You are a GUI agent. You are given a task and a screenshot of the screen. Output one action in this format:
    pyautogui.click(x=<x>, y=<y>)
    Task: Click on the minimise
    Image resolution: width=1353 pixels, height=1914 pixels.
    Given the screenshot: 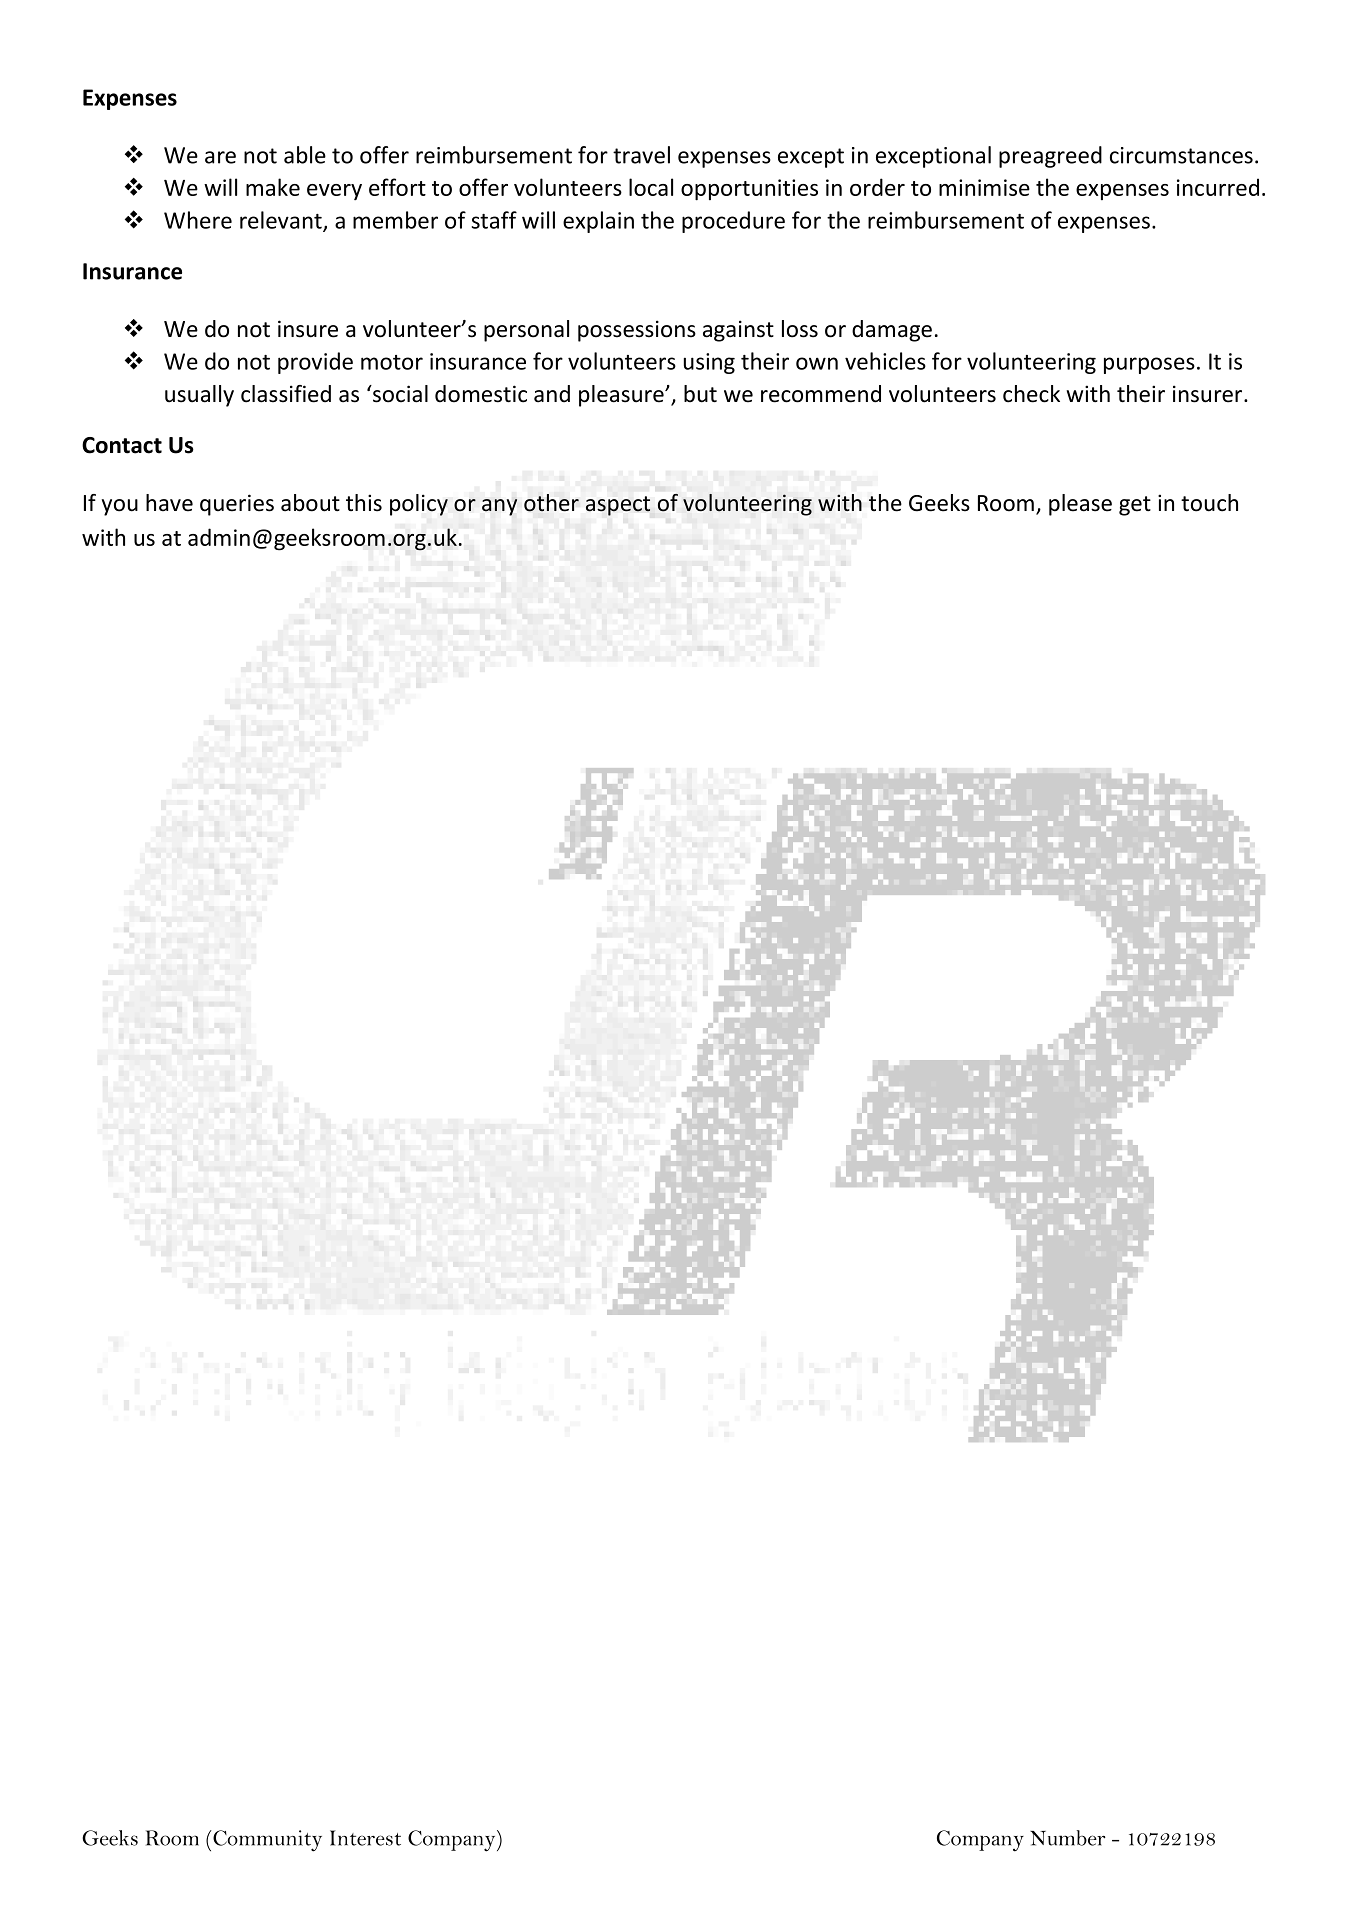 What is the action you would take?
    pyautogui.click(x=984, y=187)
